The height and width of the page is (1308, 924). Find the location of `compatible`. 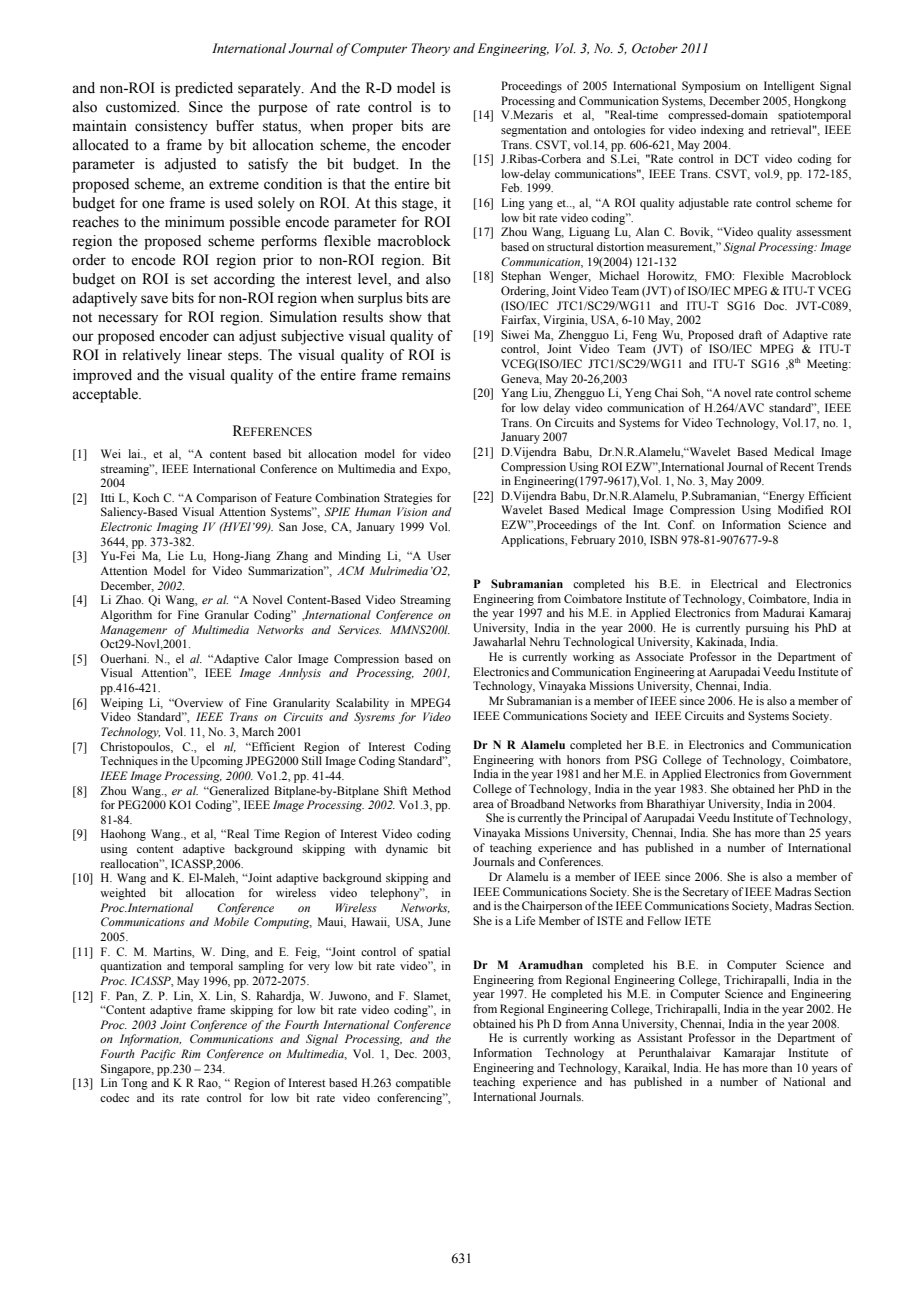

compatible is located at coordinates (423, 1084).
